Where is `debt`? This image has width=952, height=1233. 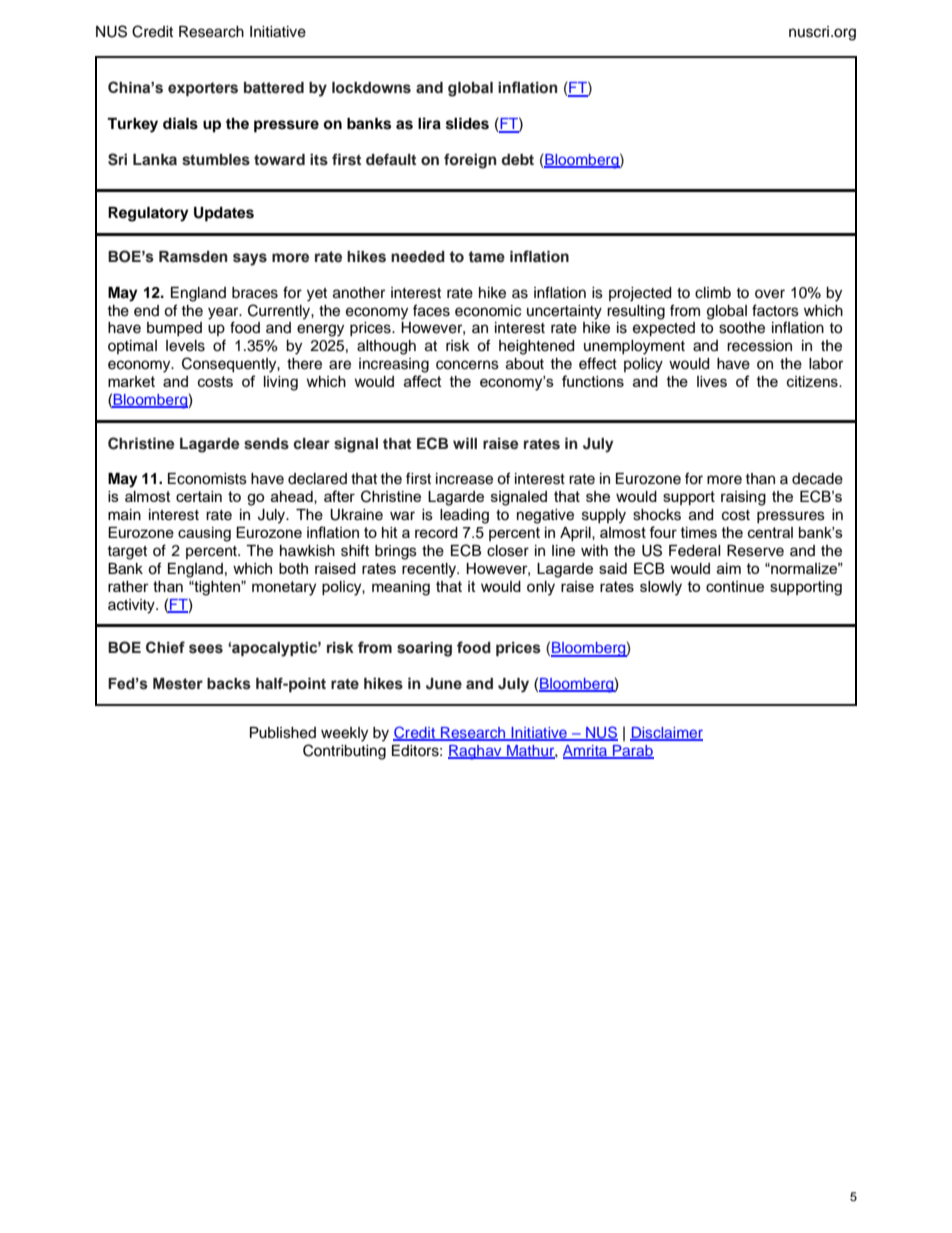
debt is located at coordinates (517, 159).
